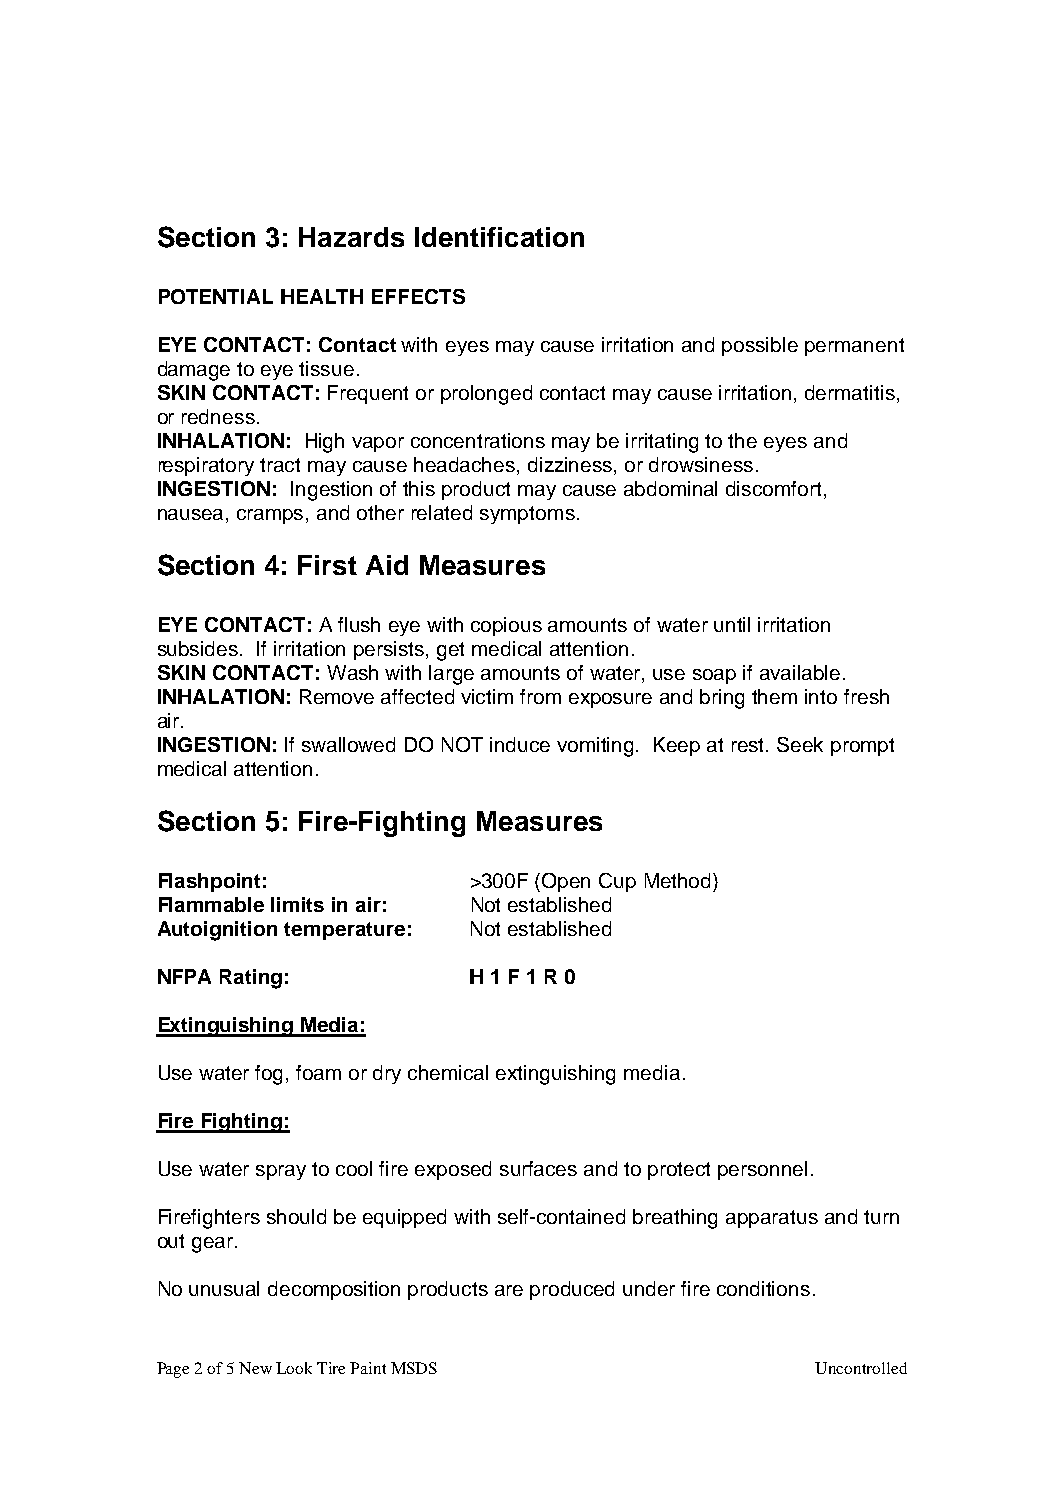 The image size is (1064, 1505). I want to click on New, so click(255, 1368).
